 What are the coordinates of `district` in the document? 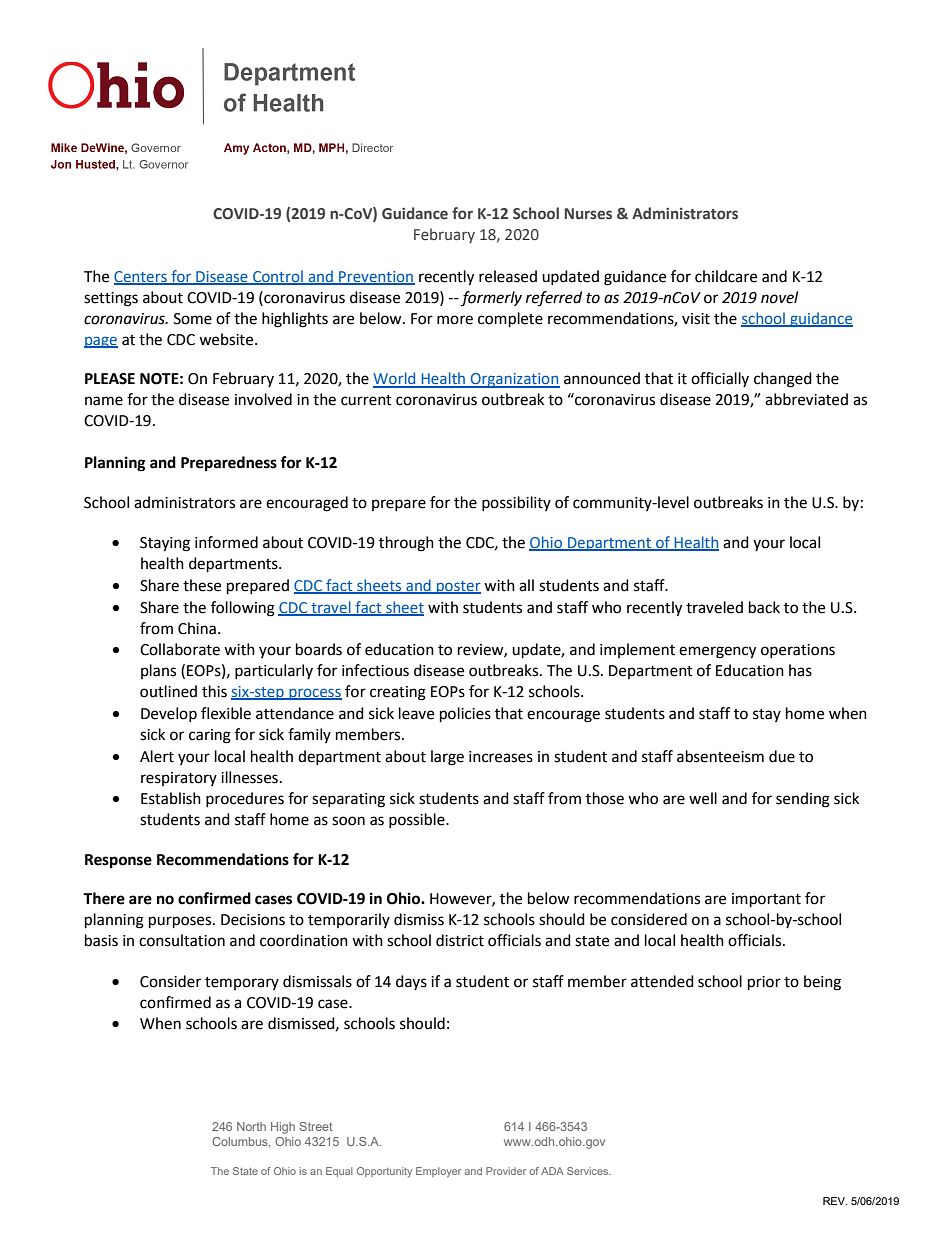 It's located at (460, 940).
